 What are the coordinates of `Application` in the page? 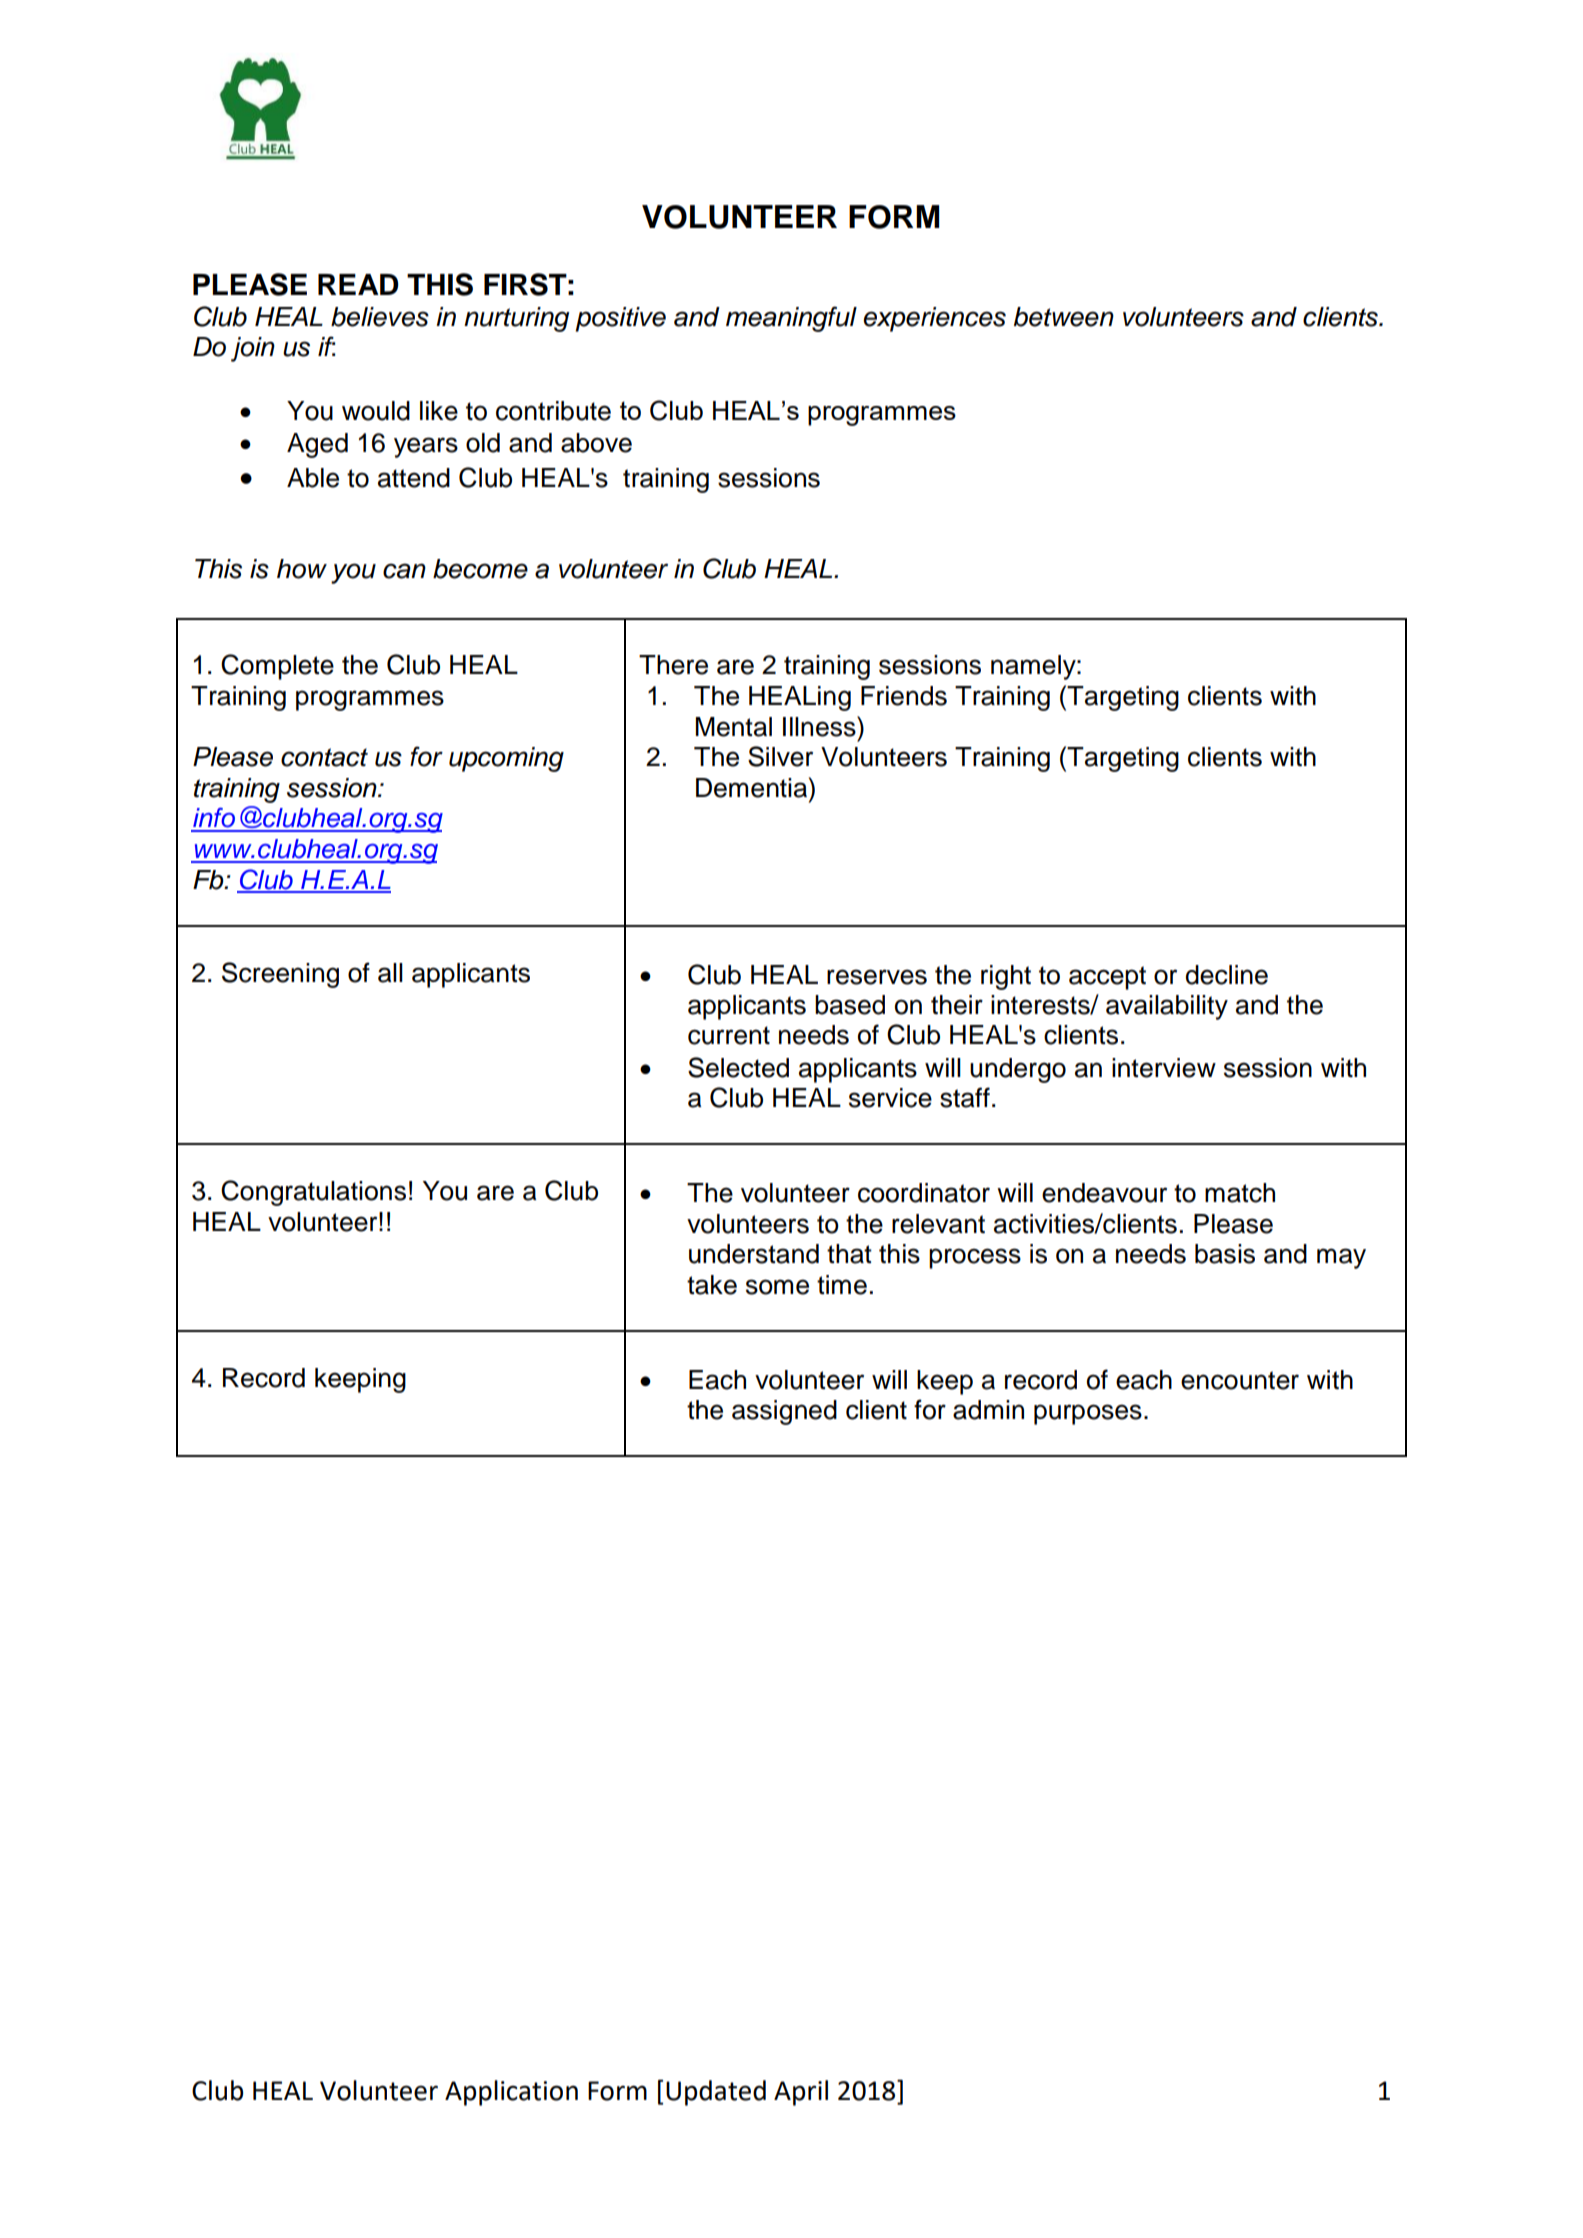 It's located at (511, 2093).
